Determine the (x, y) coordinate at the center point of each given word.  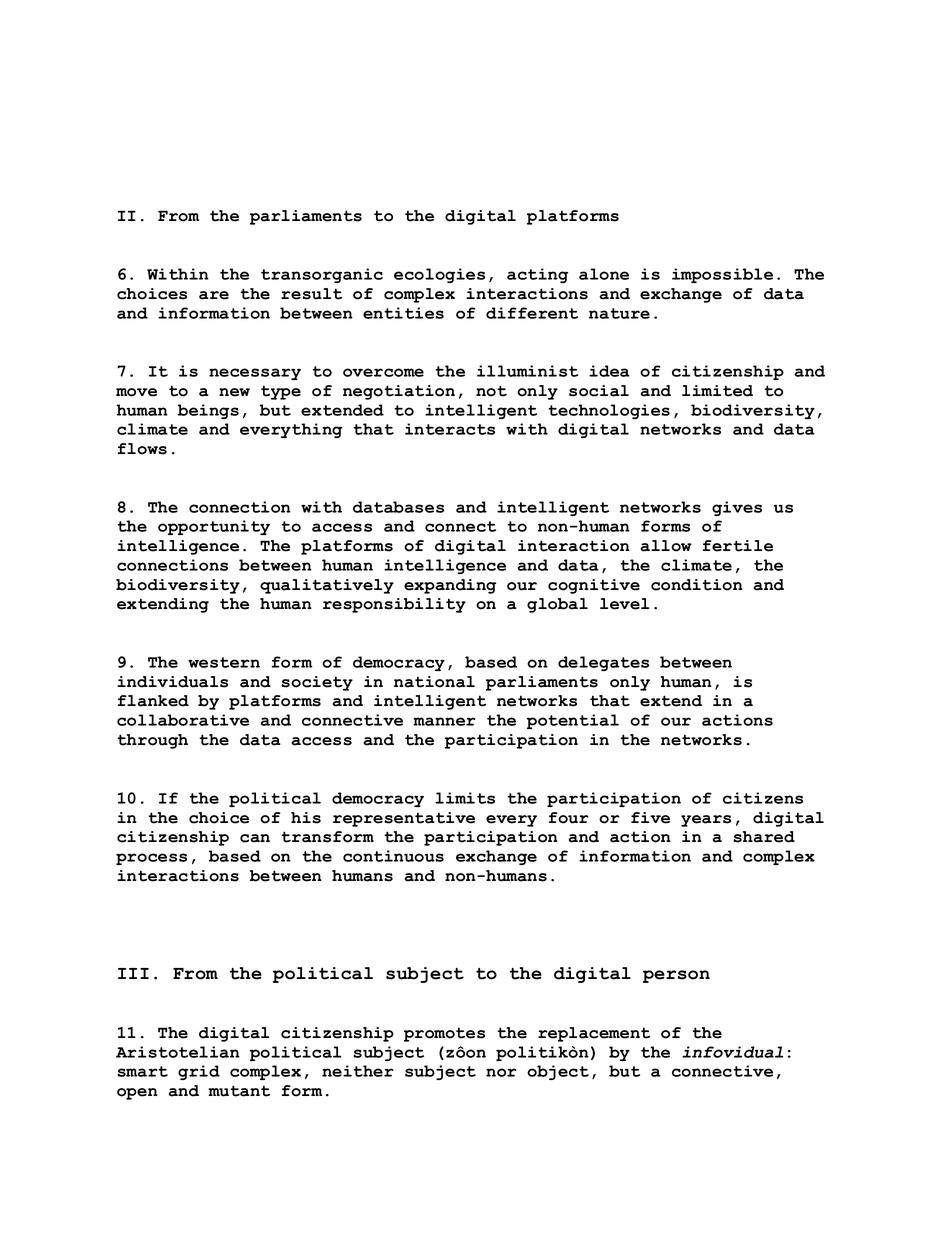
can (255, 838)
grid (199, 1072)
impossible (722, 275)
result (311, 294)
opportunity (214, 527)
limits (465, 798)
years (706, 821)
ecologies (439, 275)
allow (666, 546)
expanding (450, 586)
